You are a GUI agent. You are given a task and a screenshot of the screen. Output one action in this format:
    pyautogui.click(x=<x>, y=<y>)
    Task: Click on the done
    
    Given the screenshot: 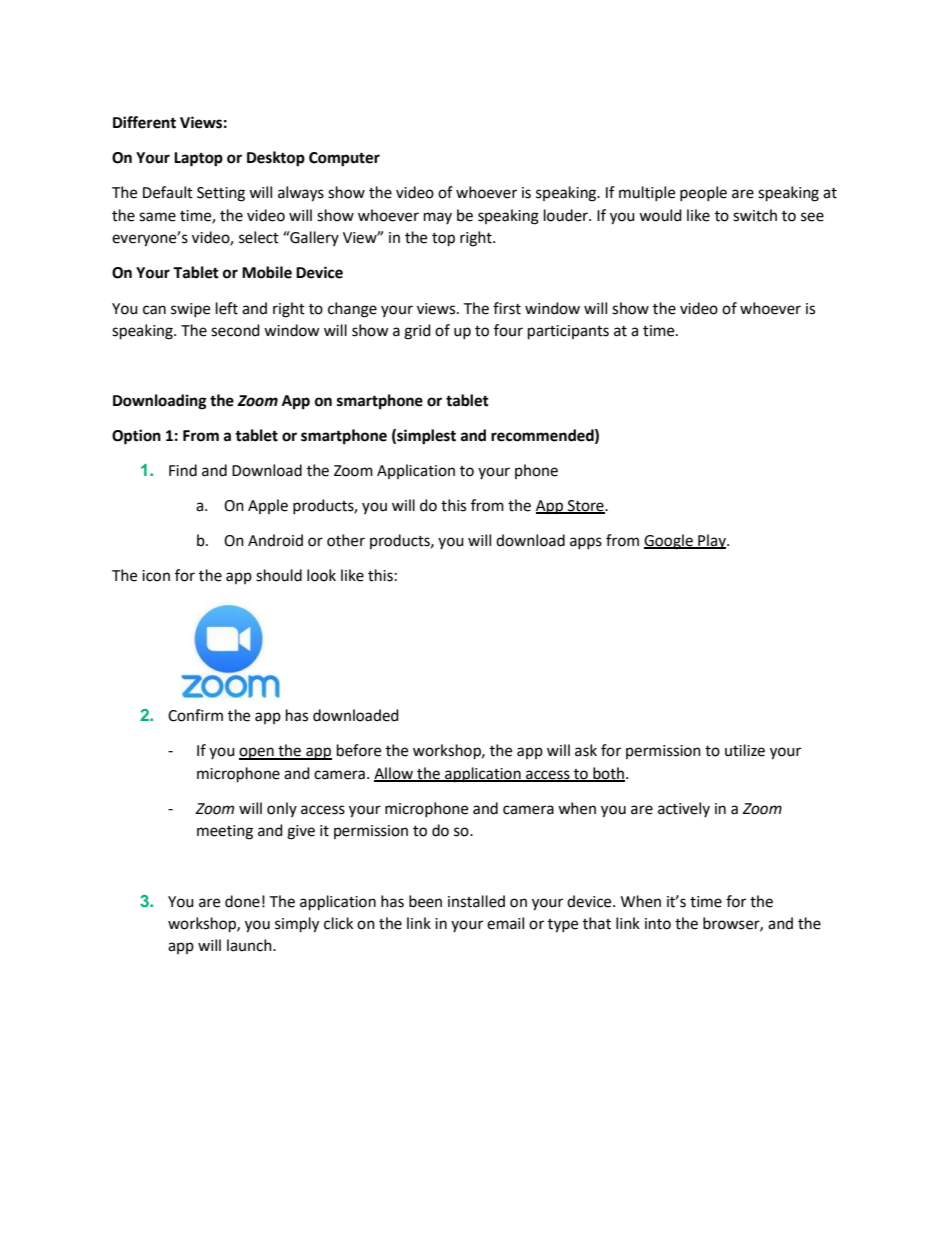 What is the action you would take?
    pyautogui.click(x=242, y=901)
